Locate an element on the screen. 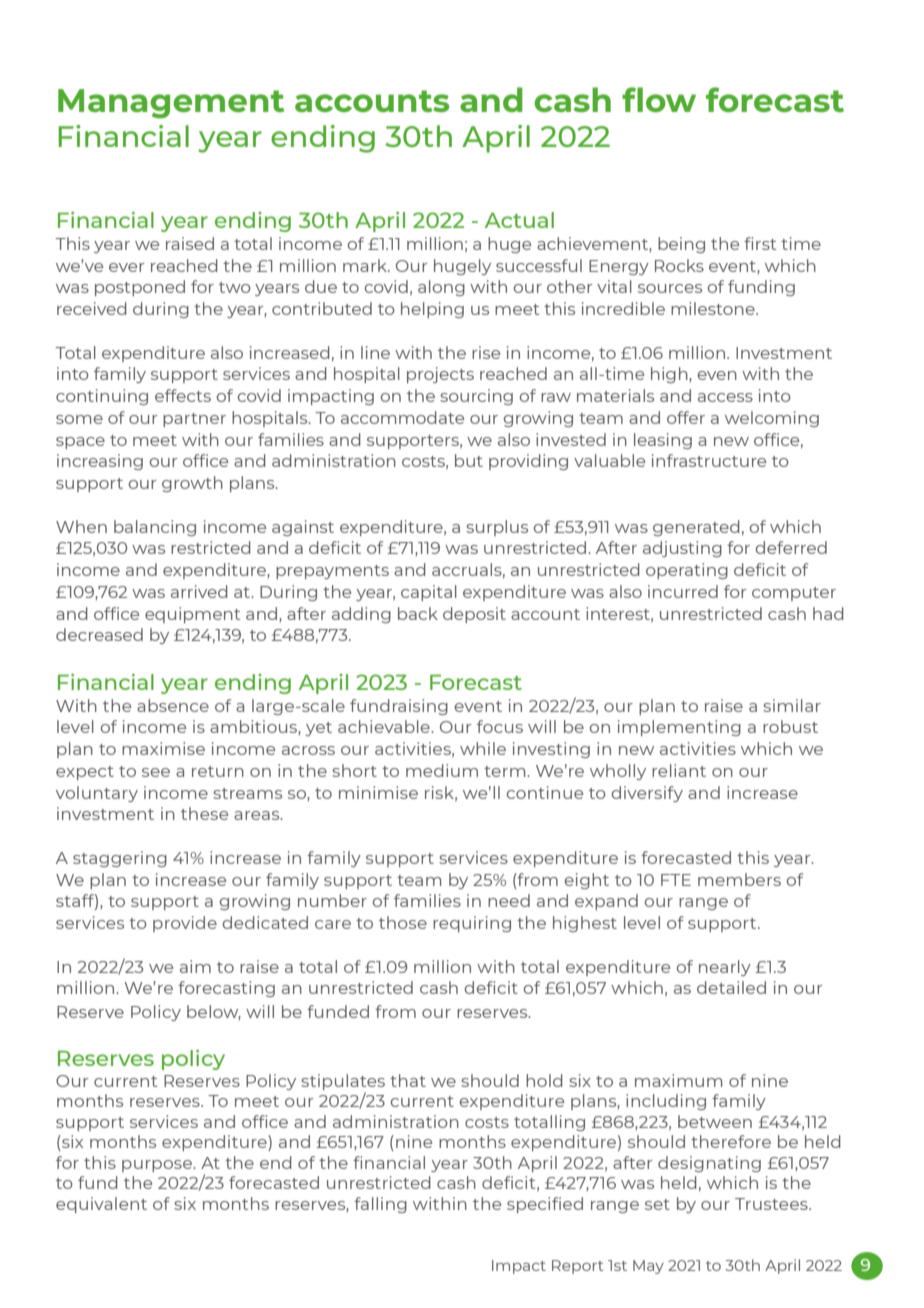 This screenshot has width=924, height=1308. staggering is located at coordinates (120, 859).
